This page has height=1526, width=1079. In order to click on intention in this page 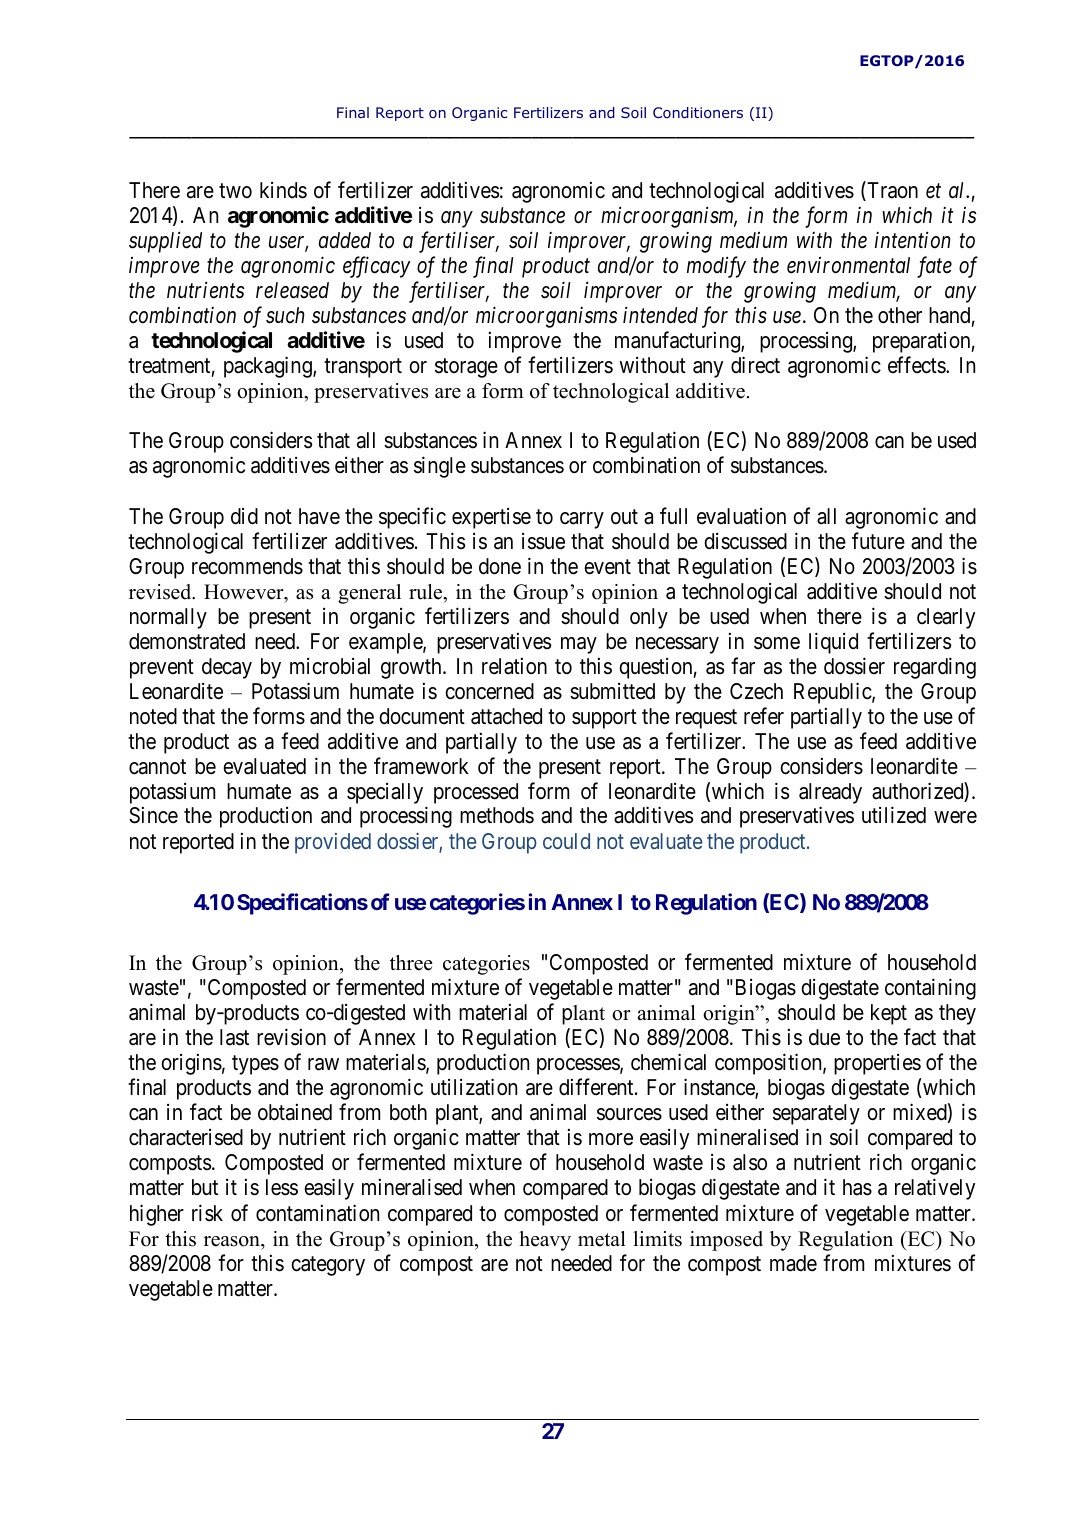, I will do `click(912, 240)`.
